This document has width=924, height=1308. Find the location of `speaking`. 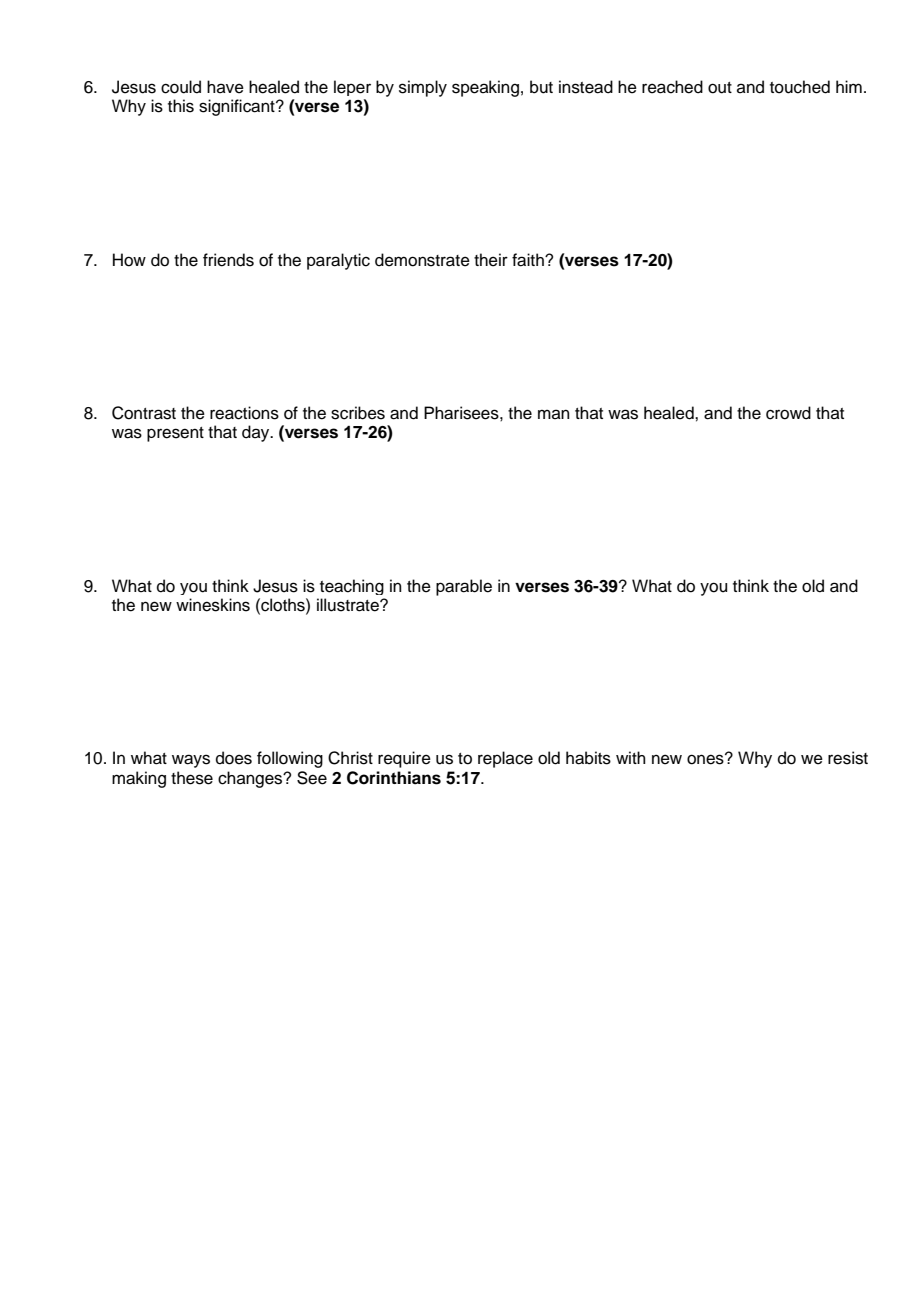

speaking is located at coordinates (485, 88).
